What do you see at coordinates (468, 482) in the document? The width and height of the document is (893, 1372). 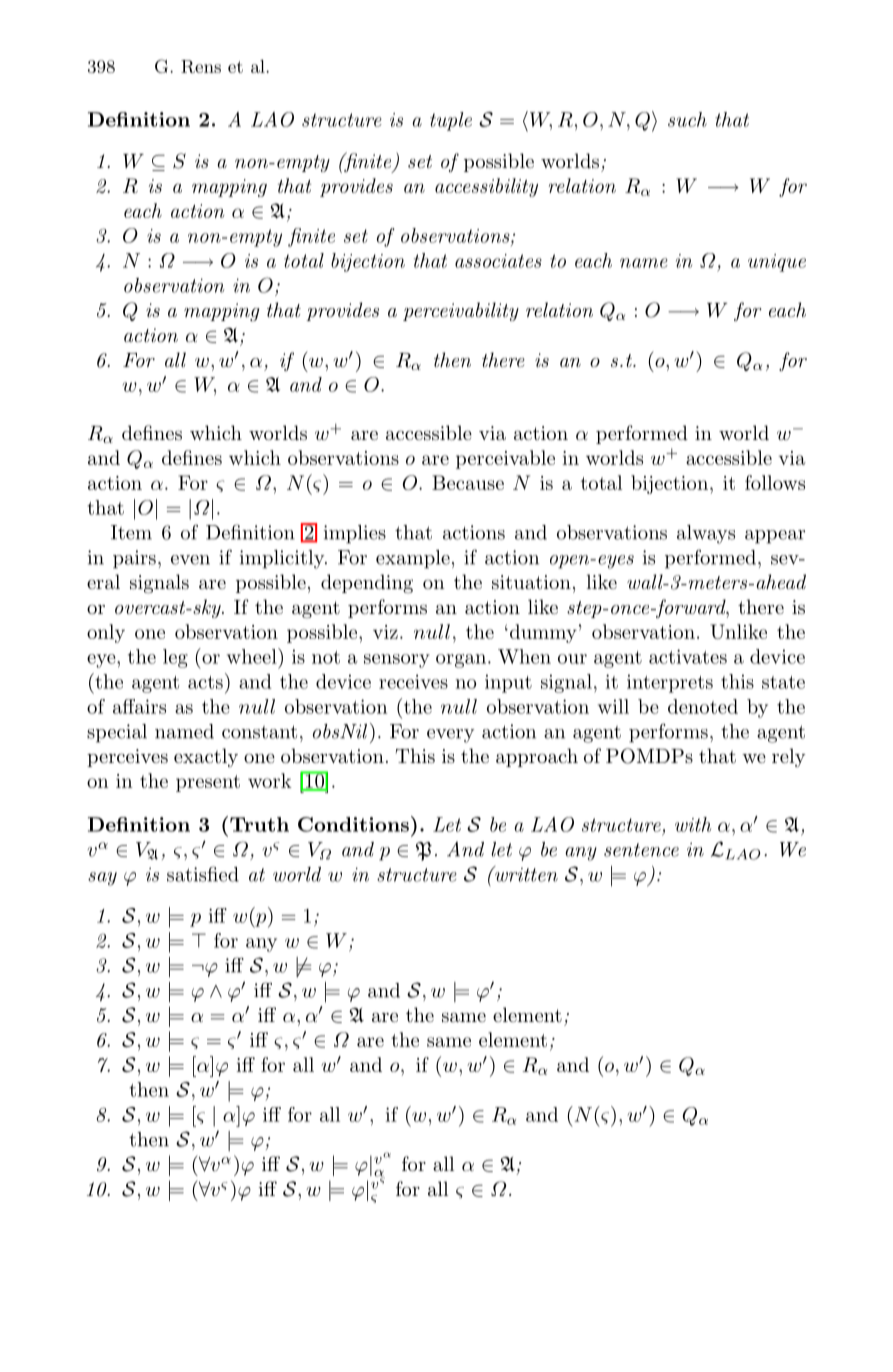 I see `Because` at bounding box center [468, 482].
